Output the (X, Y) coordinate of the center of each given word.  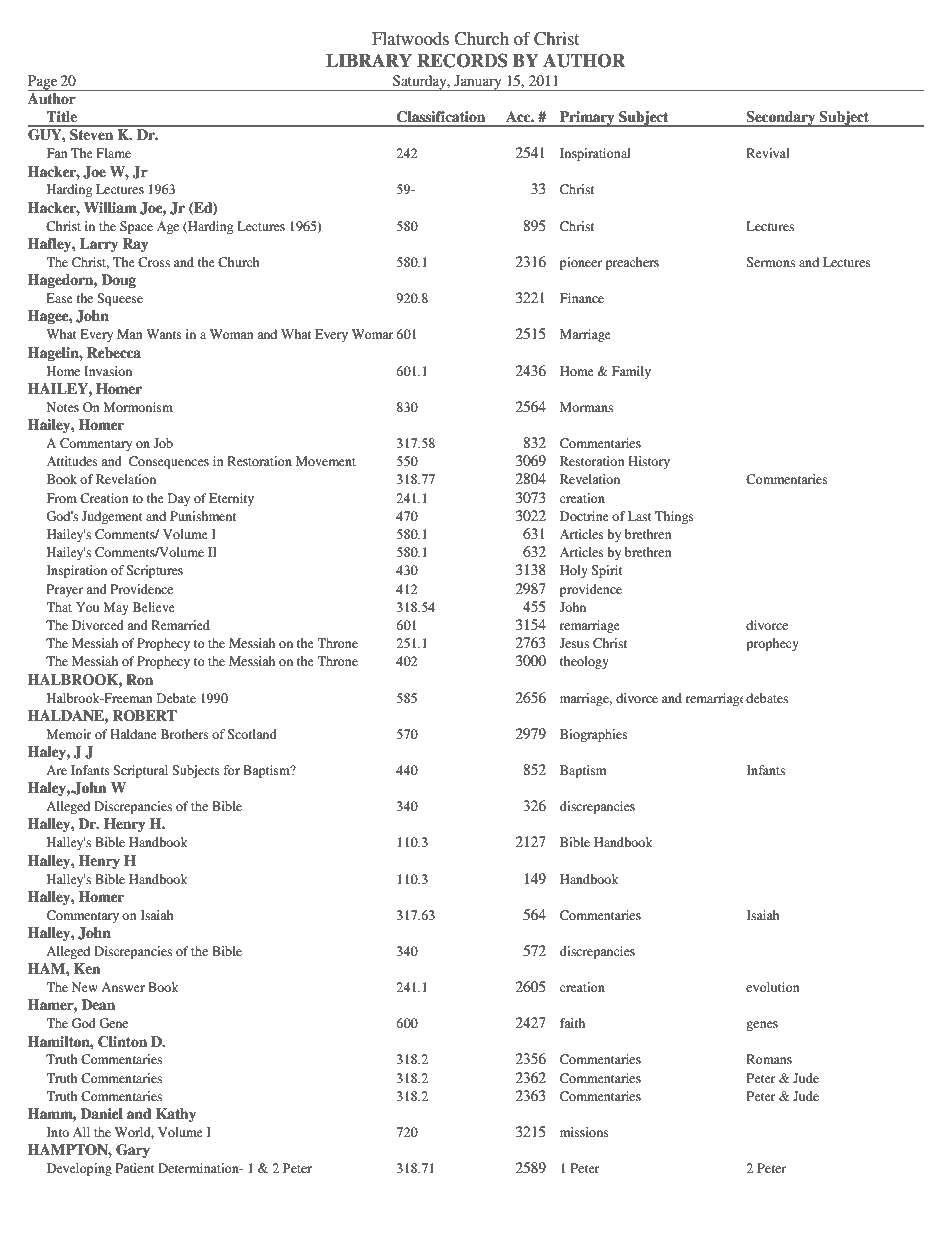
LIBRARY (369, 60)
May (116, 608)
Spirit (607, 571)
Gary (133, 1151)
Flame (113, 153)
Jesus (574, 643)
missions (584, 1132)
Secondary (781, 119)
